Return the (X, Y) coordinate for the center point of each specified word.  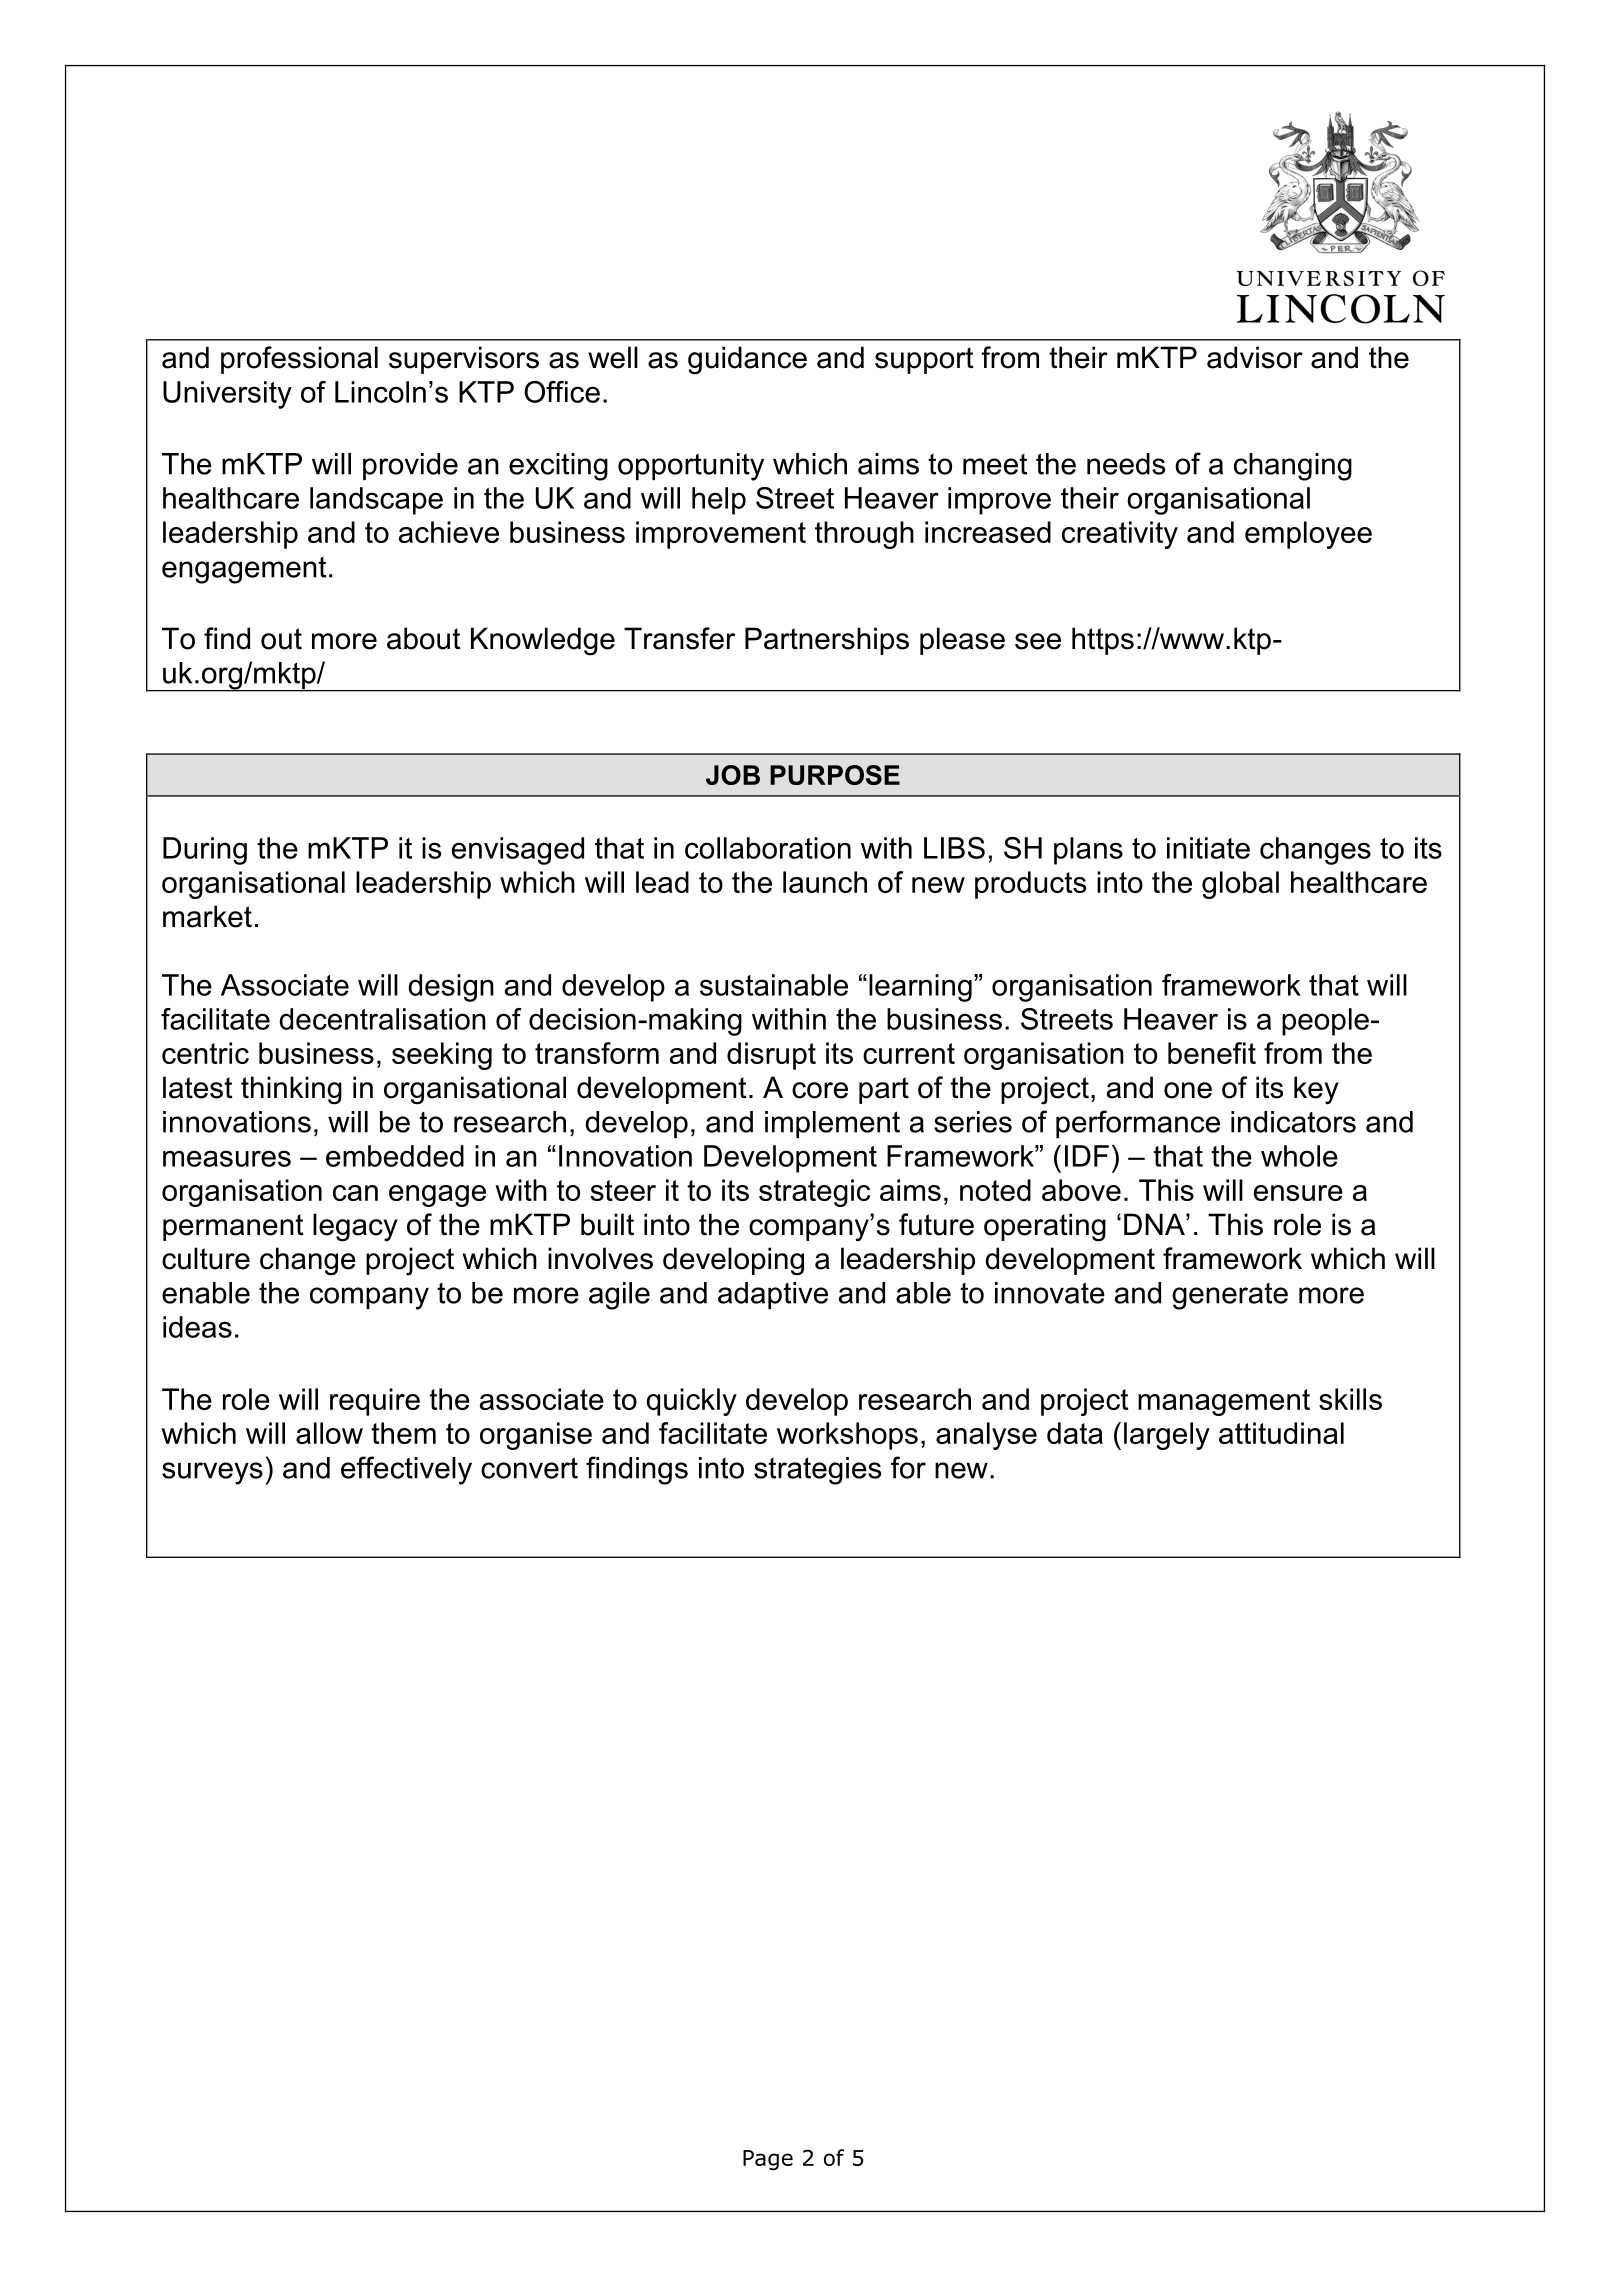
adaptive (773, 1295)
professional (299, 360)
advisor (1255, 357)
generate (1230, 1296)
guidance (747, 360)
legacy (355, 1227)
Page (768, 2160)
